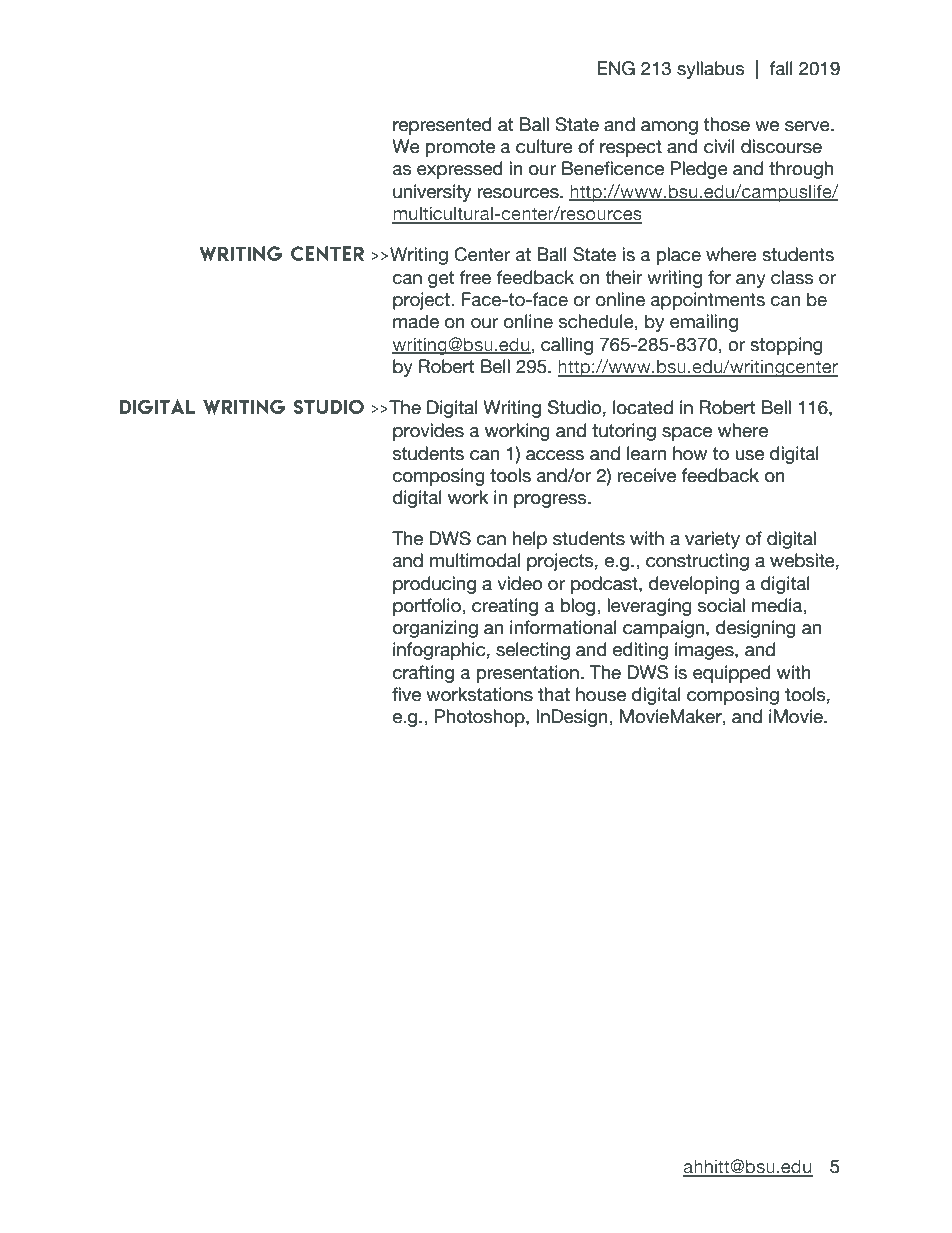  I want to click on house, so click(601, 694).
